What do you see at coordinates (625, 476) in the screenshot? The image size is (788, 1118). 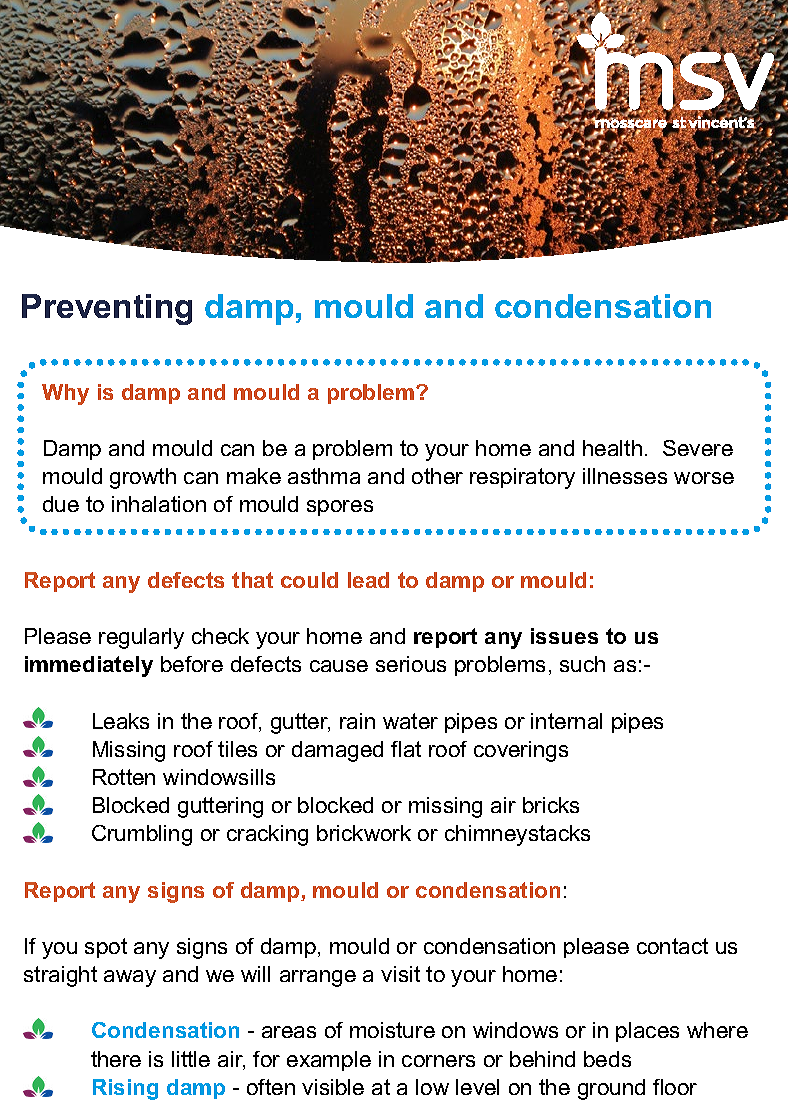 I see `illnesses` at bounding box center [625, 476].
